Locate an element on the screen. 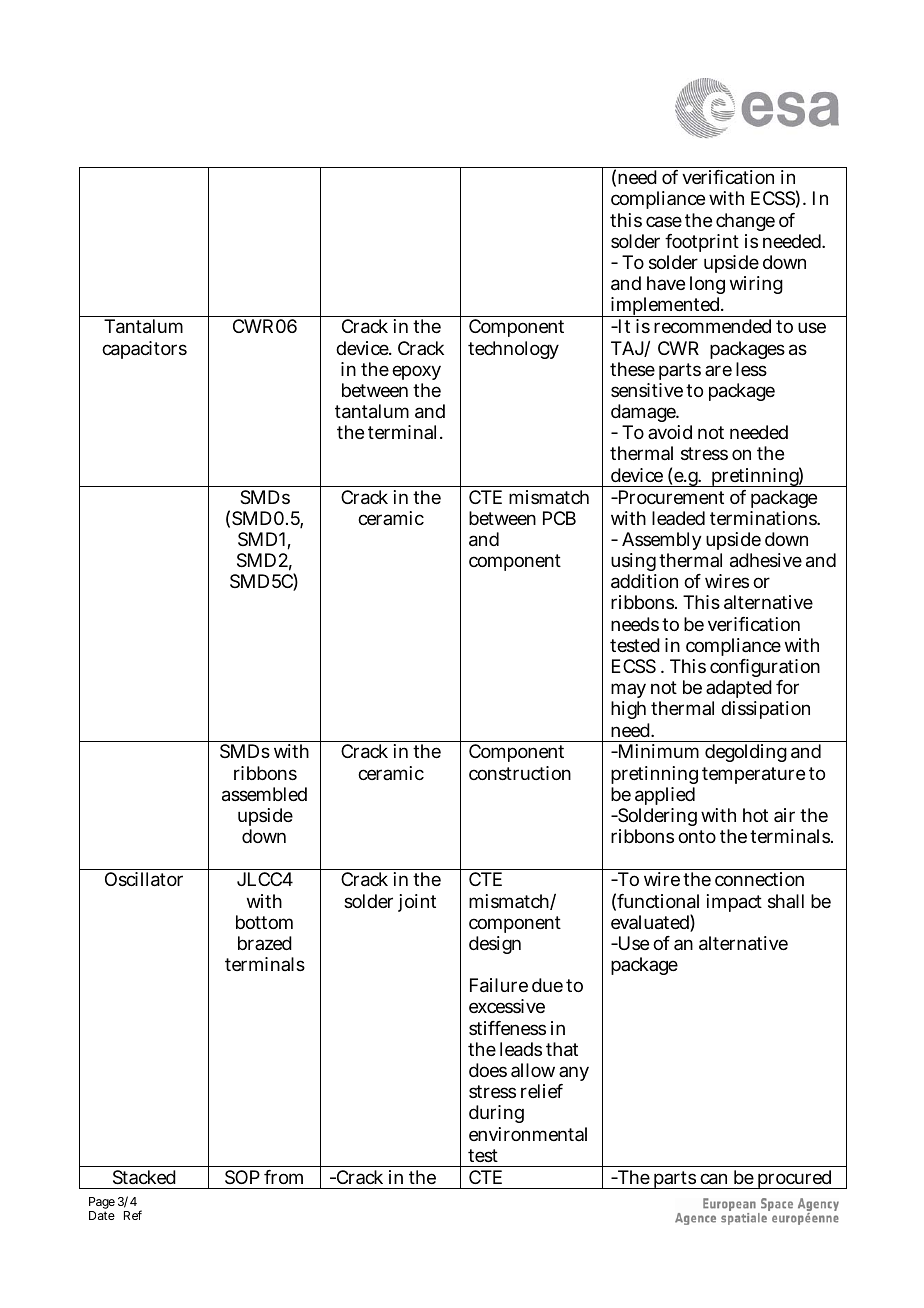  assembled is located at coordinates (264, 794).
